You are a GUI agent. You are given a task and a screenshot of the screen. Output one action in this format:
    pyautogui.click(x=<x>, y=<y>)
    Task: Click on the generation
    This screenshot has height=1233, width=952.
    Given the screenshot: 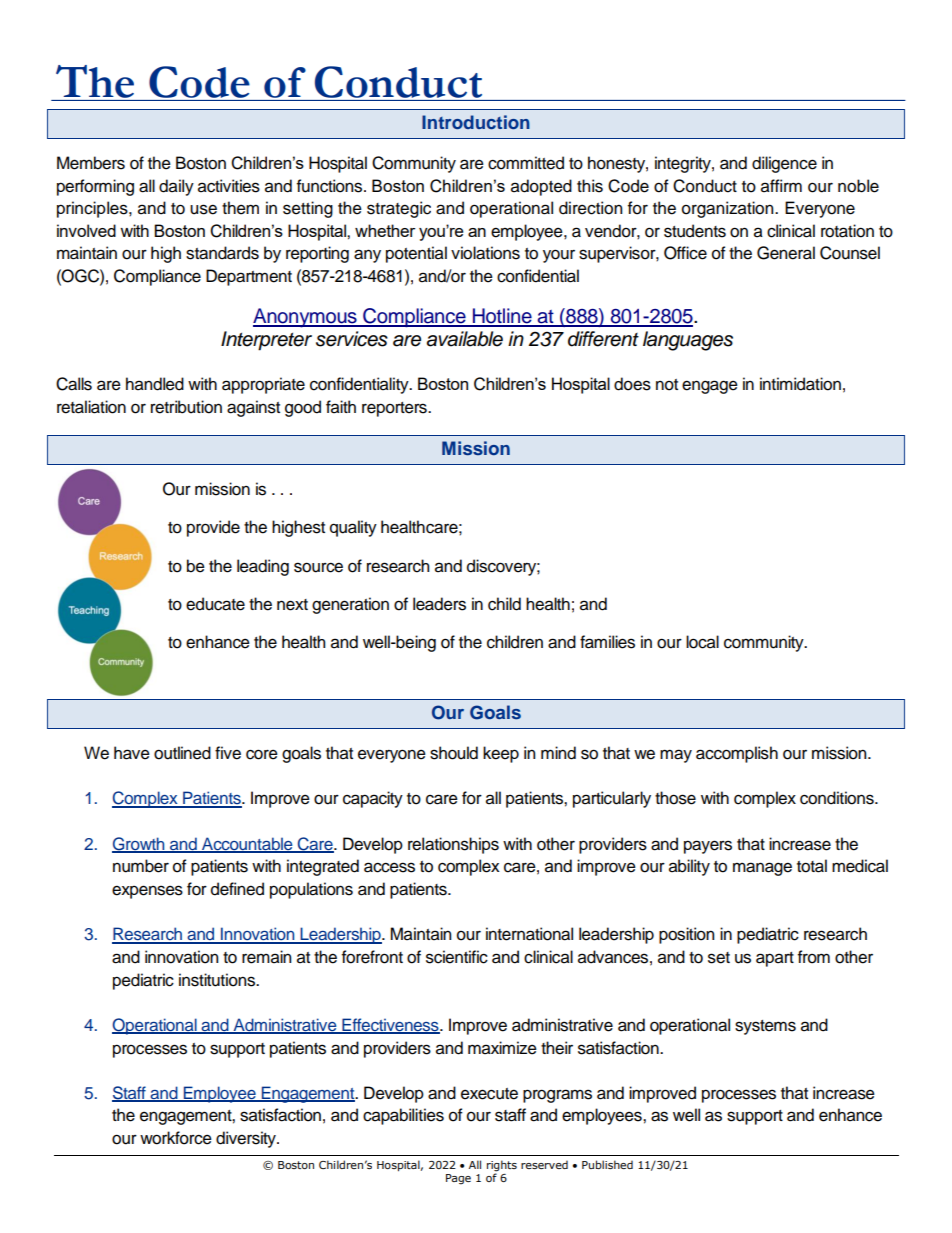 What is the action you would take?
    pyautogui.click(x=350, y=605)
